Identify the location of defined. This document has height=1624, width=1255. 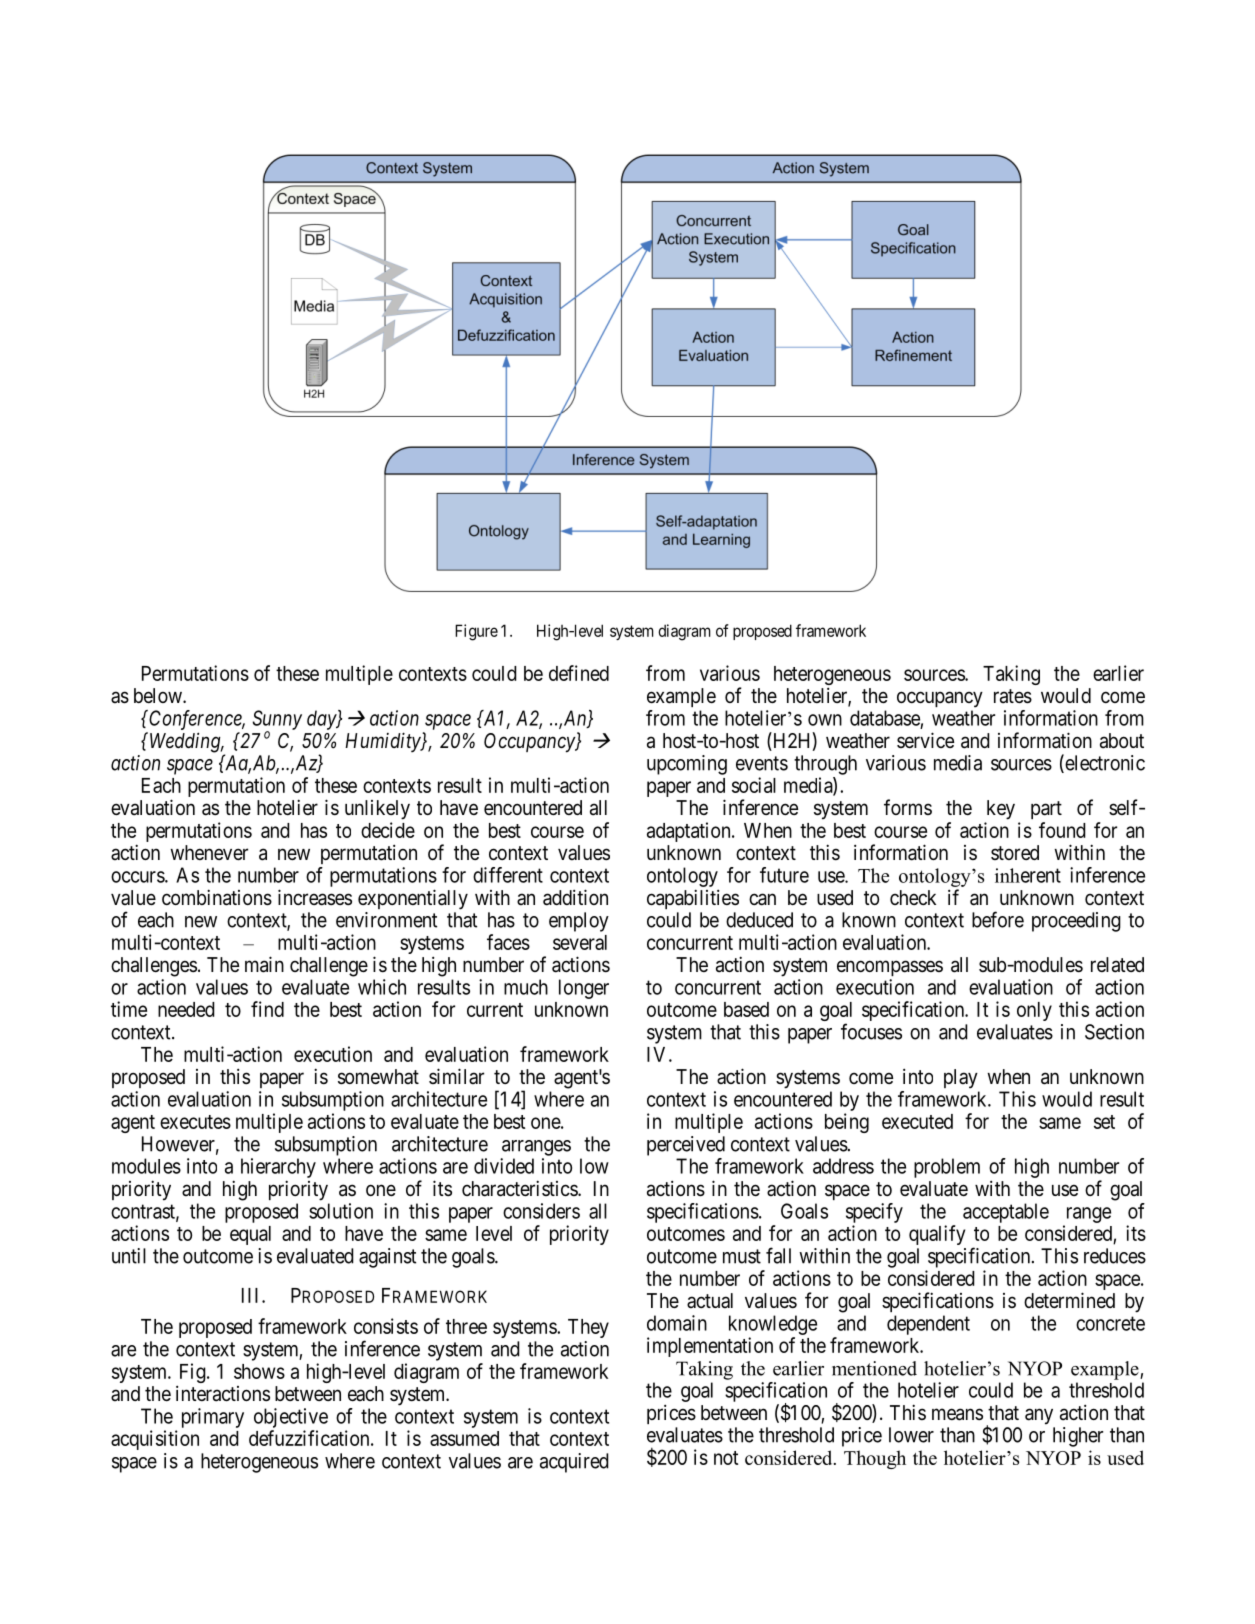
(579, 673).
